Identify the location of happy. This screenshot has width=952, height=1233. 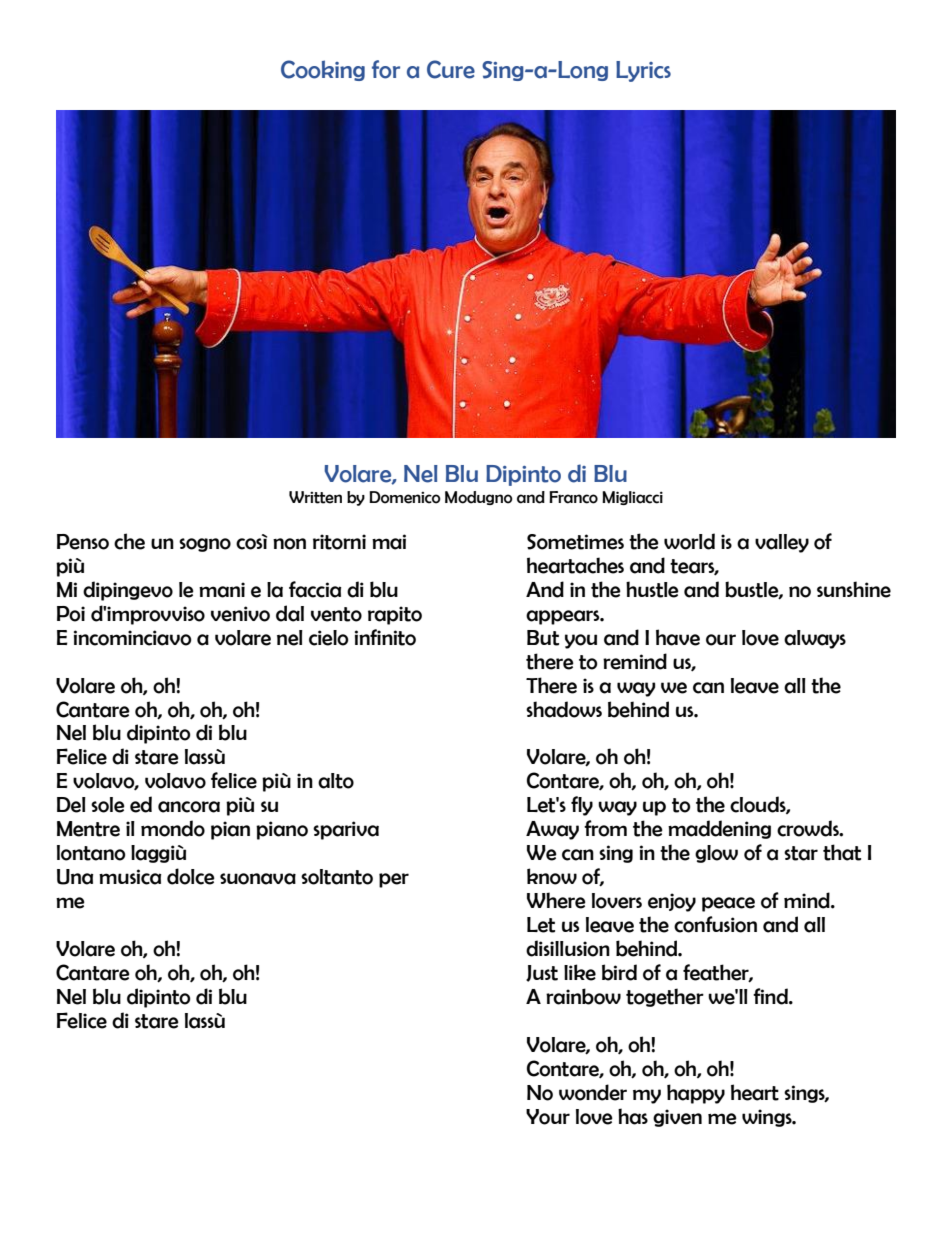
(696, 1094).
